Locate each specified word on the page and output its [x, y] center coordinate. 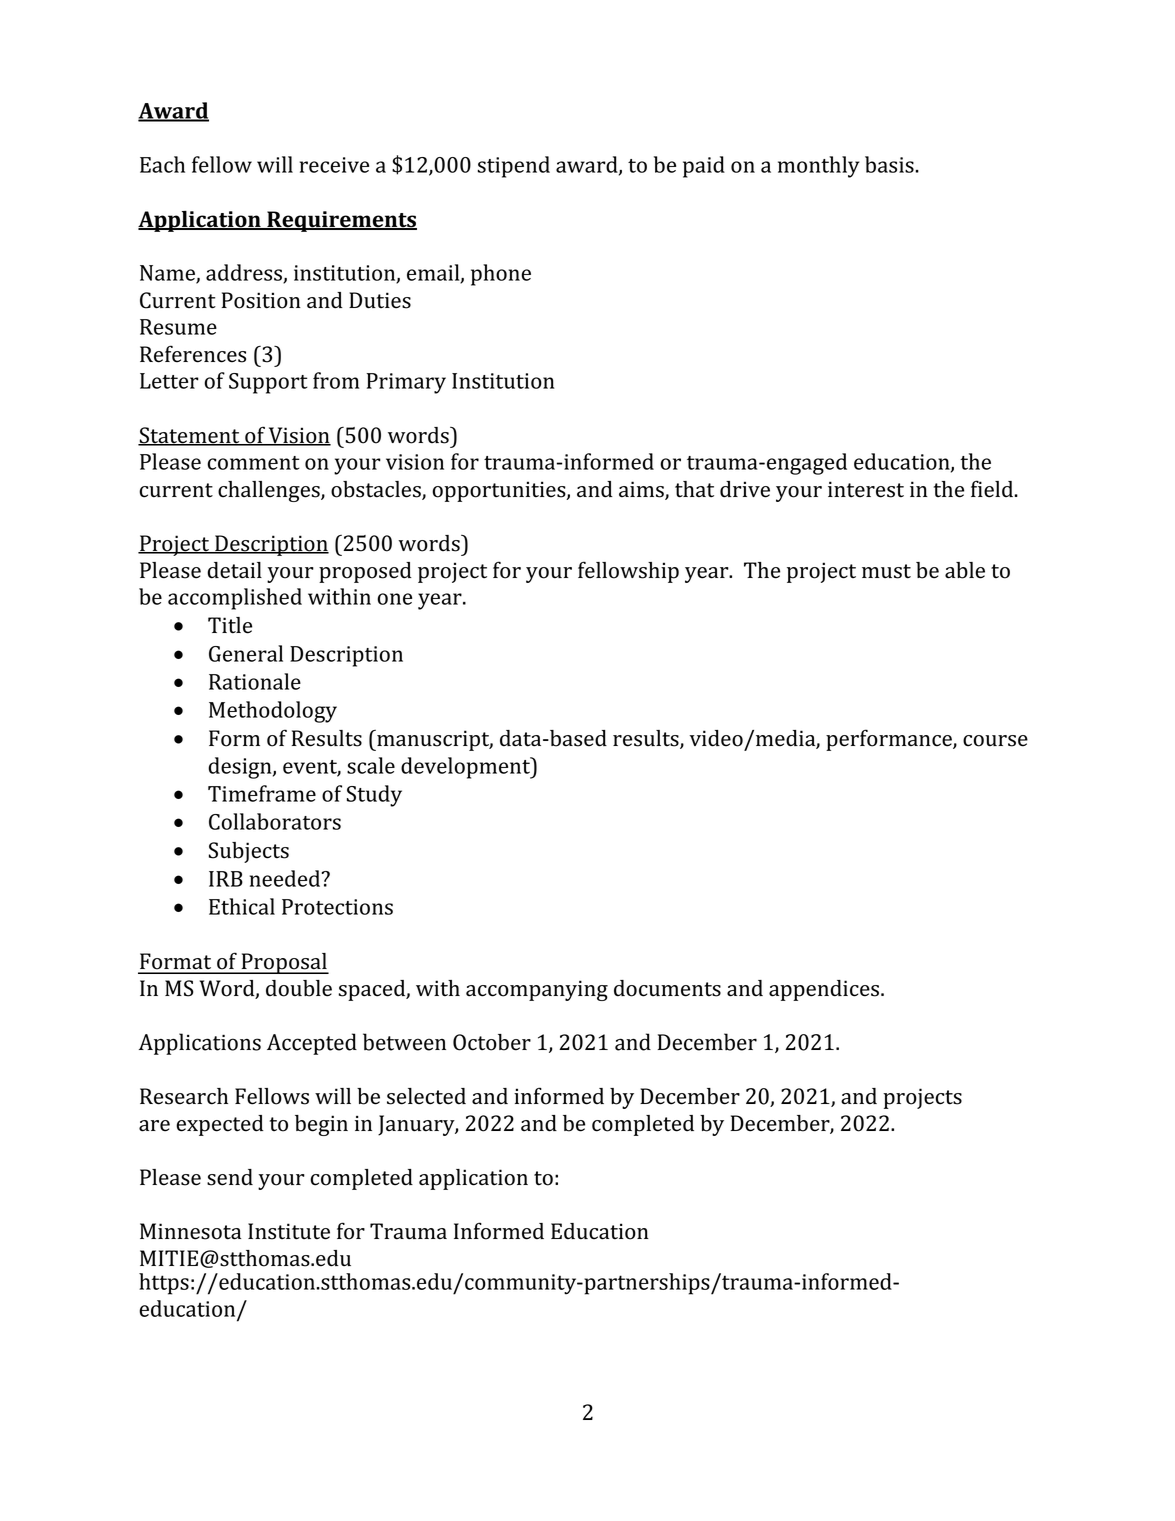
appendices [825, 990]
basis [890, 164]
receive [334, 165]
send [230, 1177]
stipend [514, 167]
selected [426, 1096]
